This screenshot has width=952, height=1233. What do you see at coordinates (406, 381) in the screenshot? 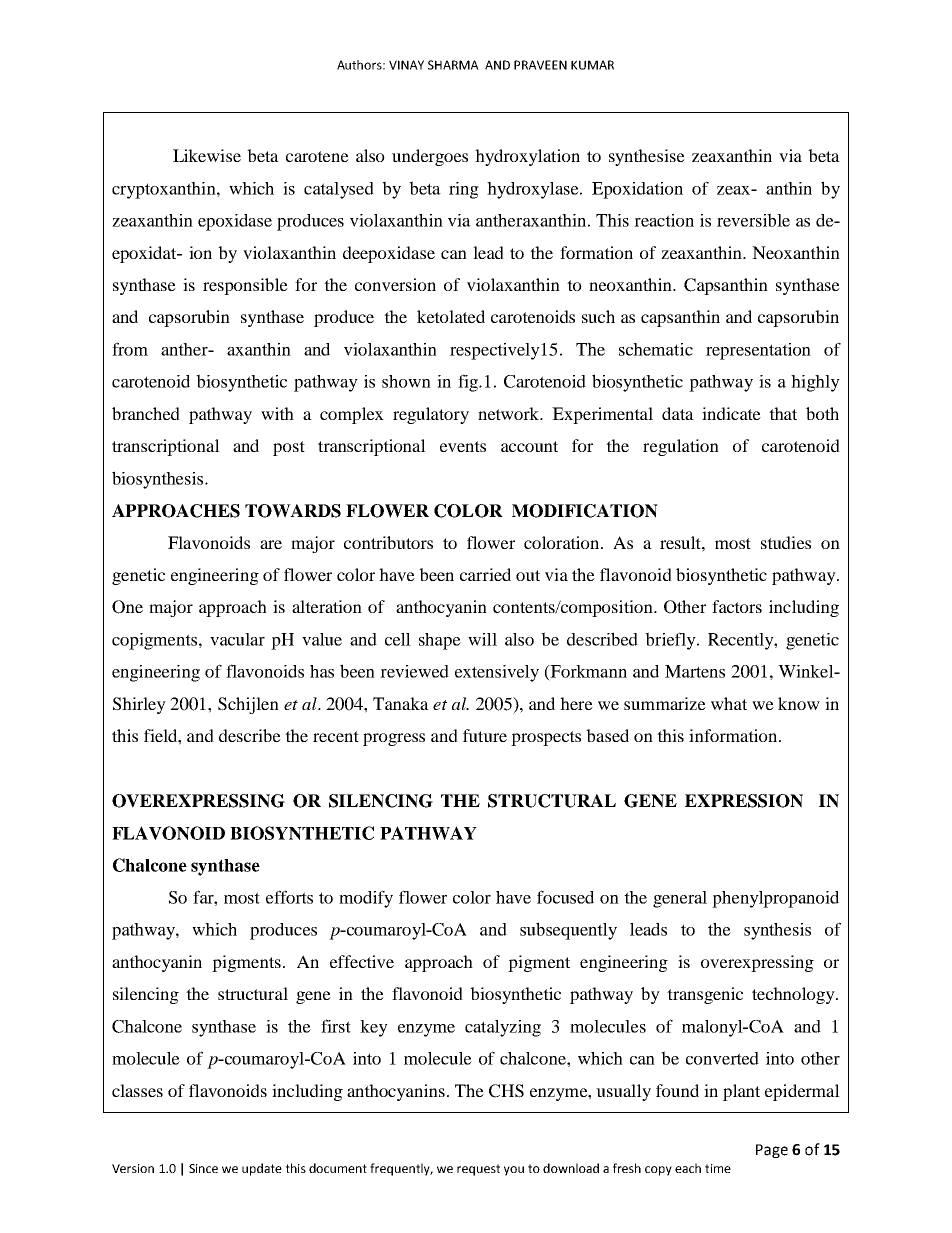
I see `shown` at bounding box center [406, 381].
